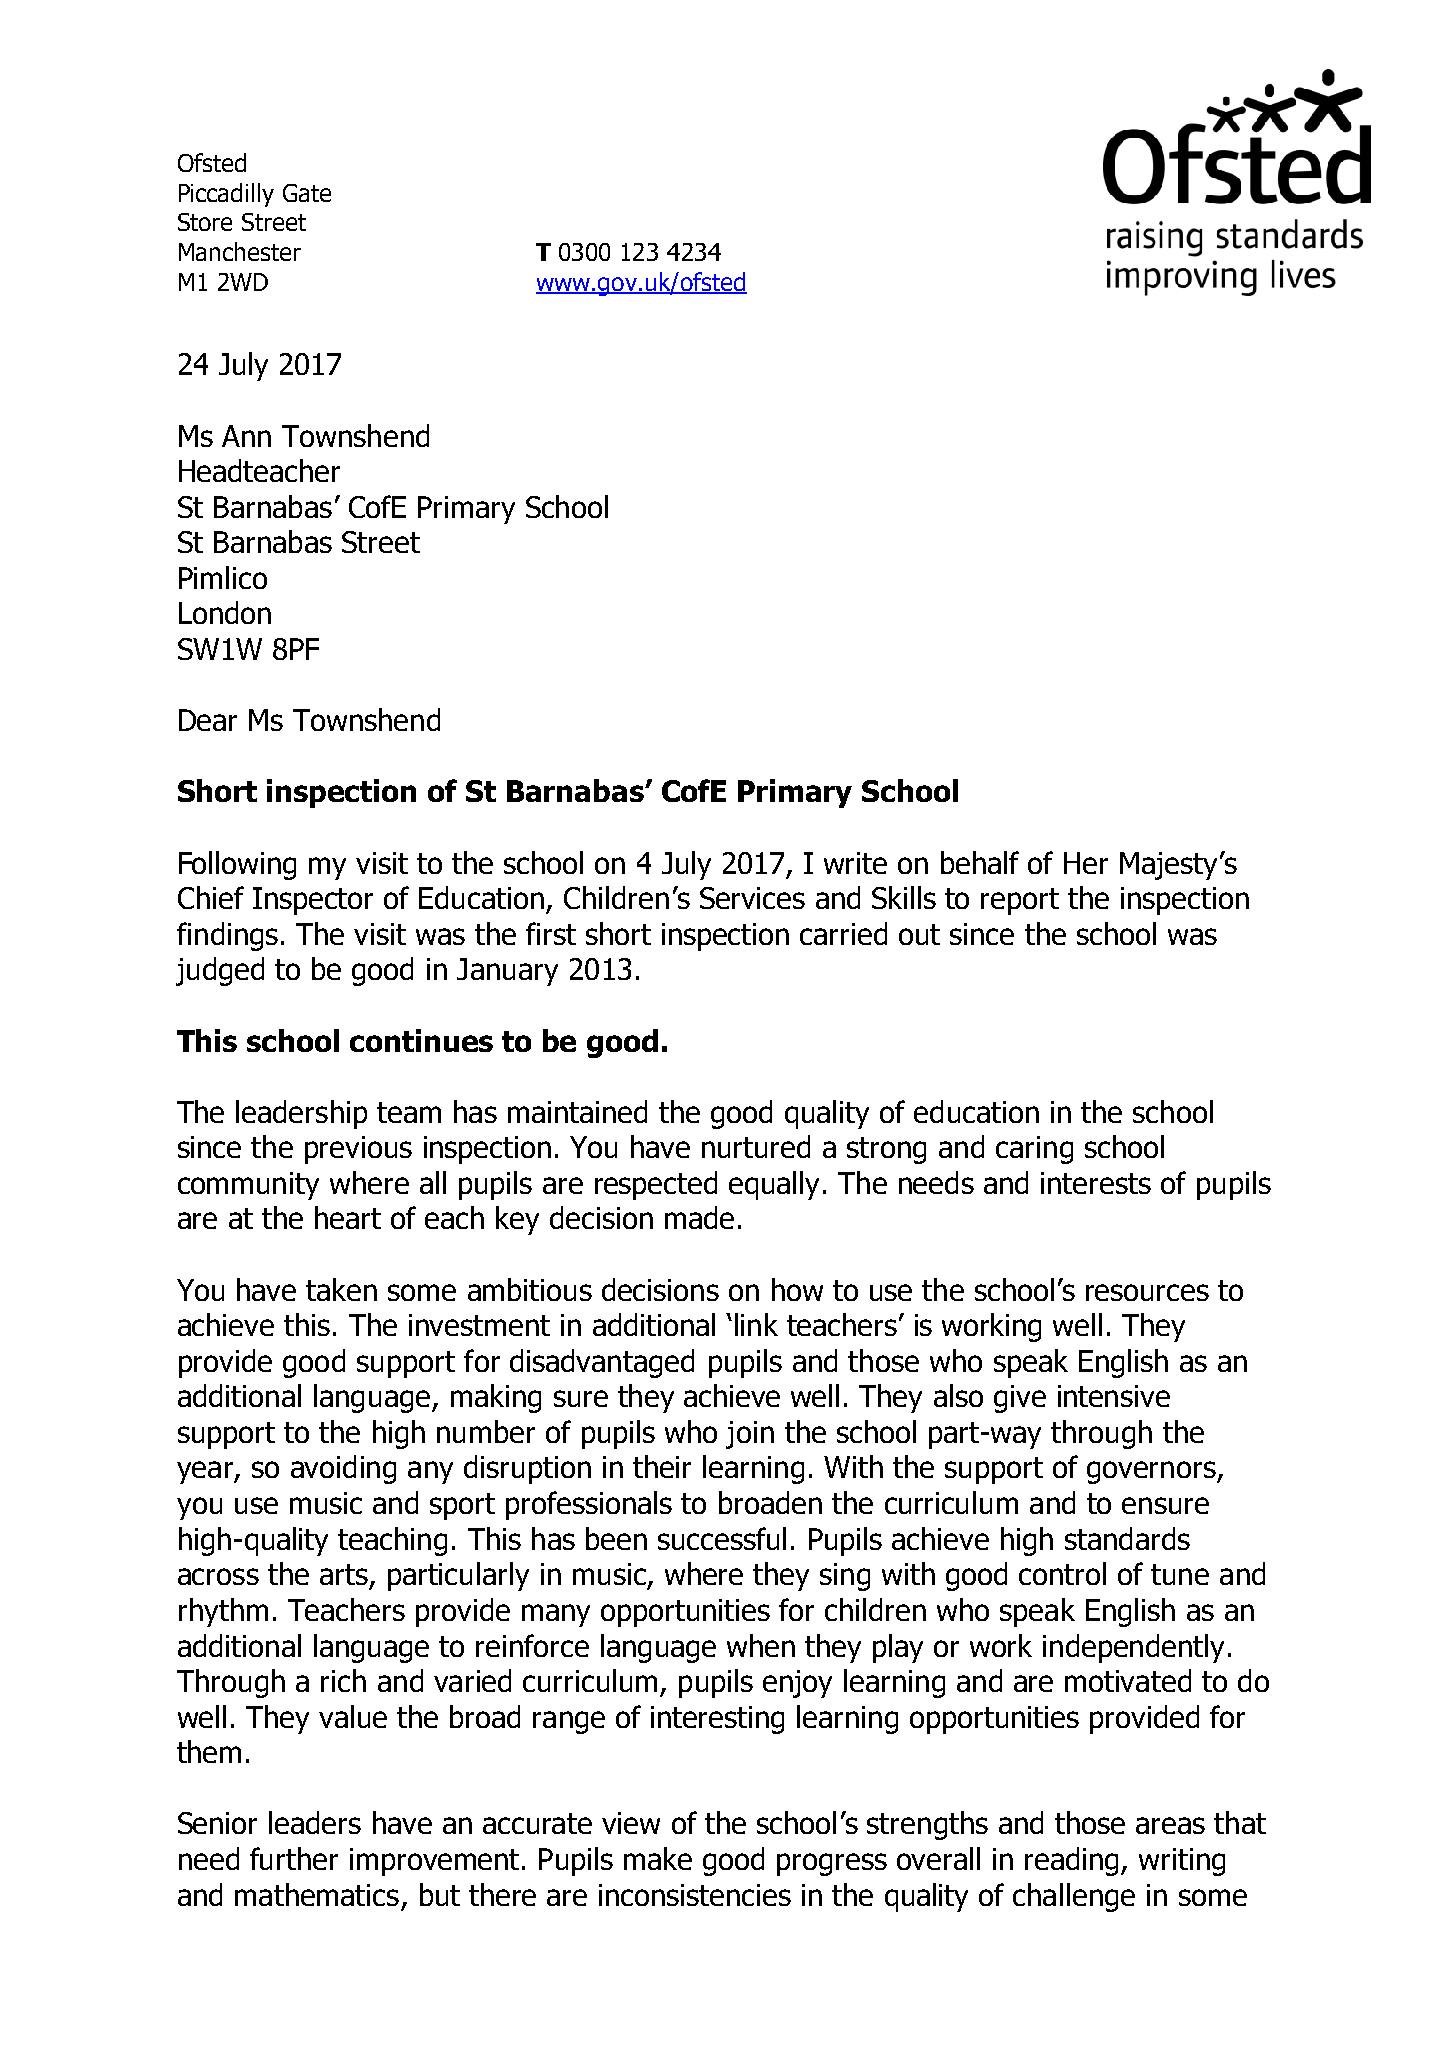  Describe the element at coordinates (307, 193) in the screenshot. I see `Gate` at that location.
